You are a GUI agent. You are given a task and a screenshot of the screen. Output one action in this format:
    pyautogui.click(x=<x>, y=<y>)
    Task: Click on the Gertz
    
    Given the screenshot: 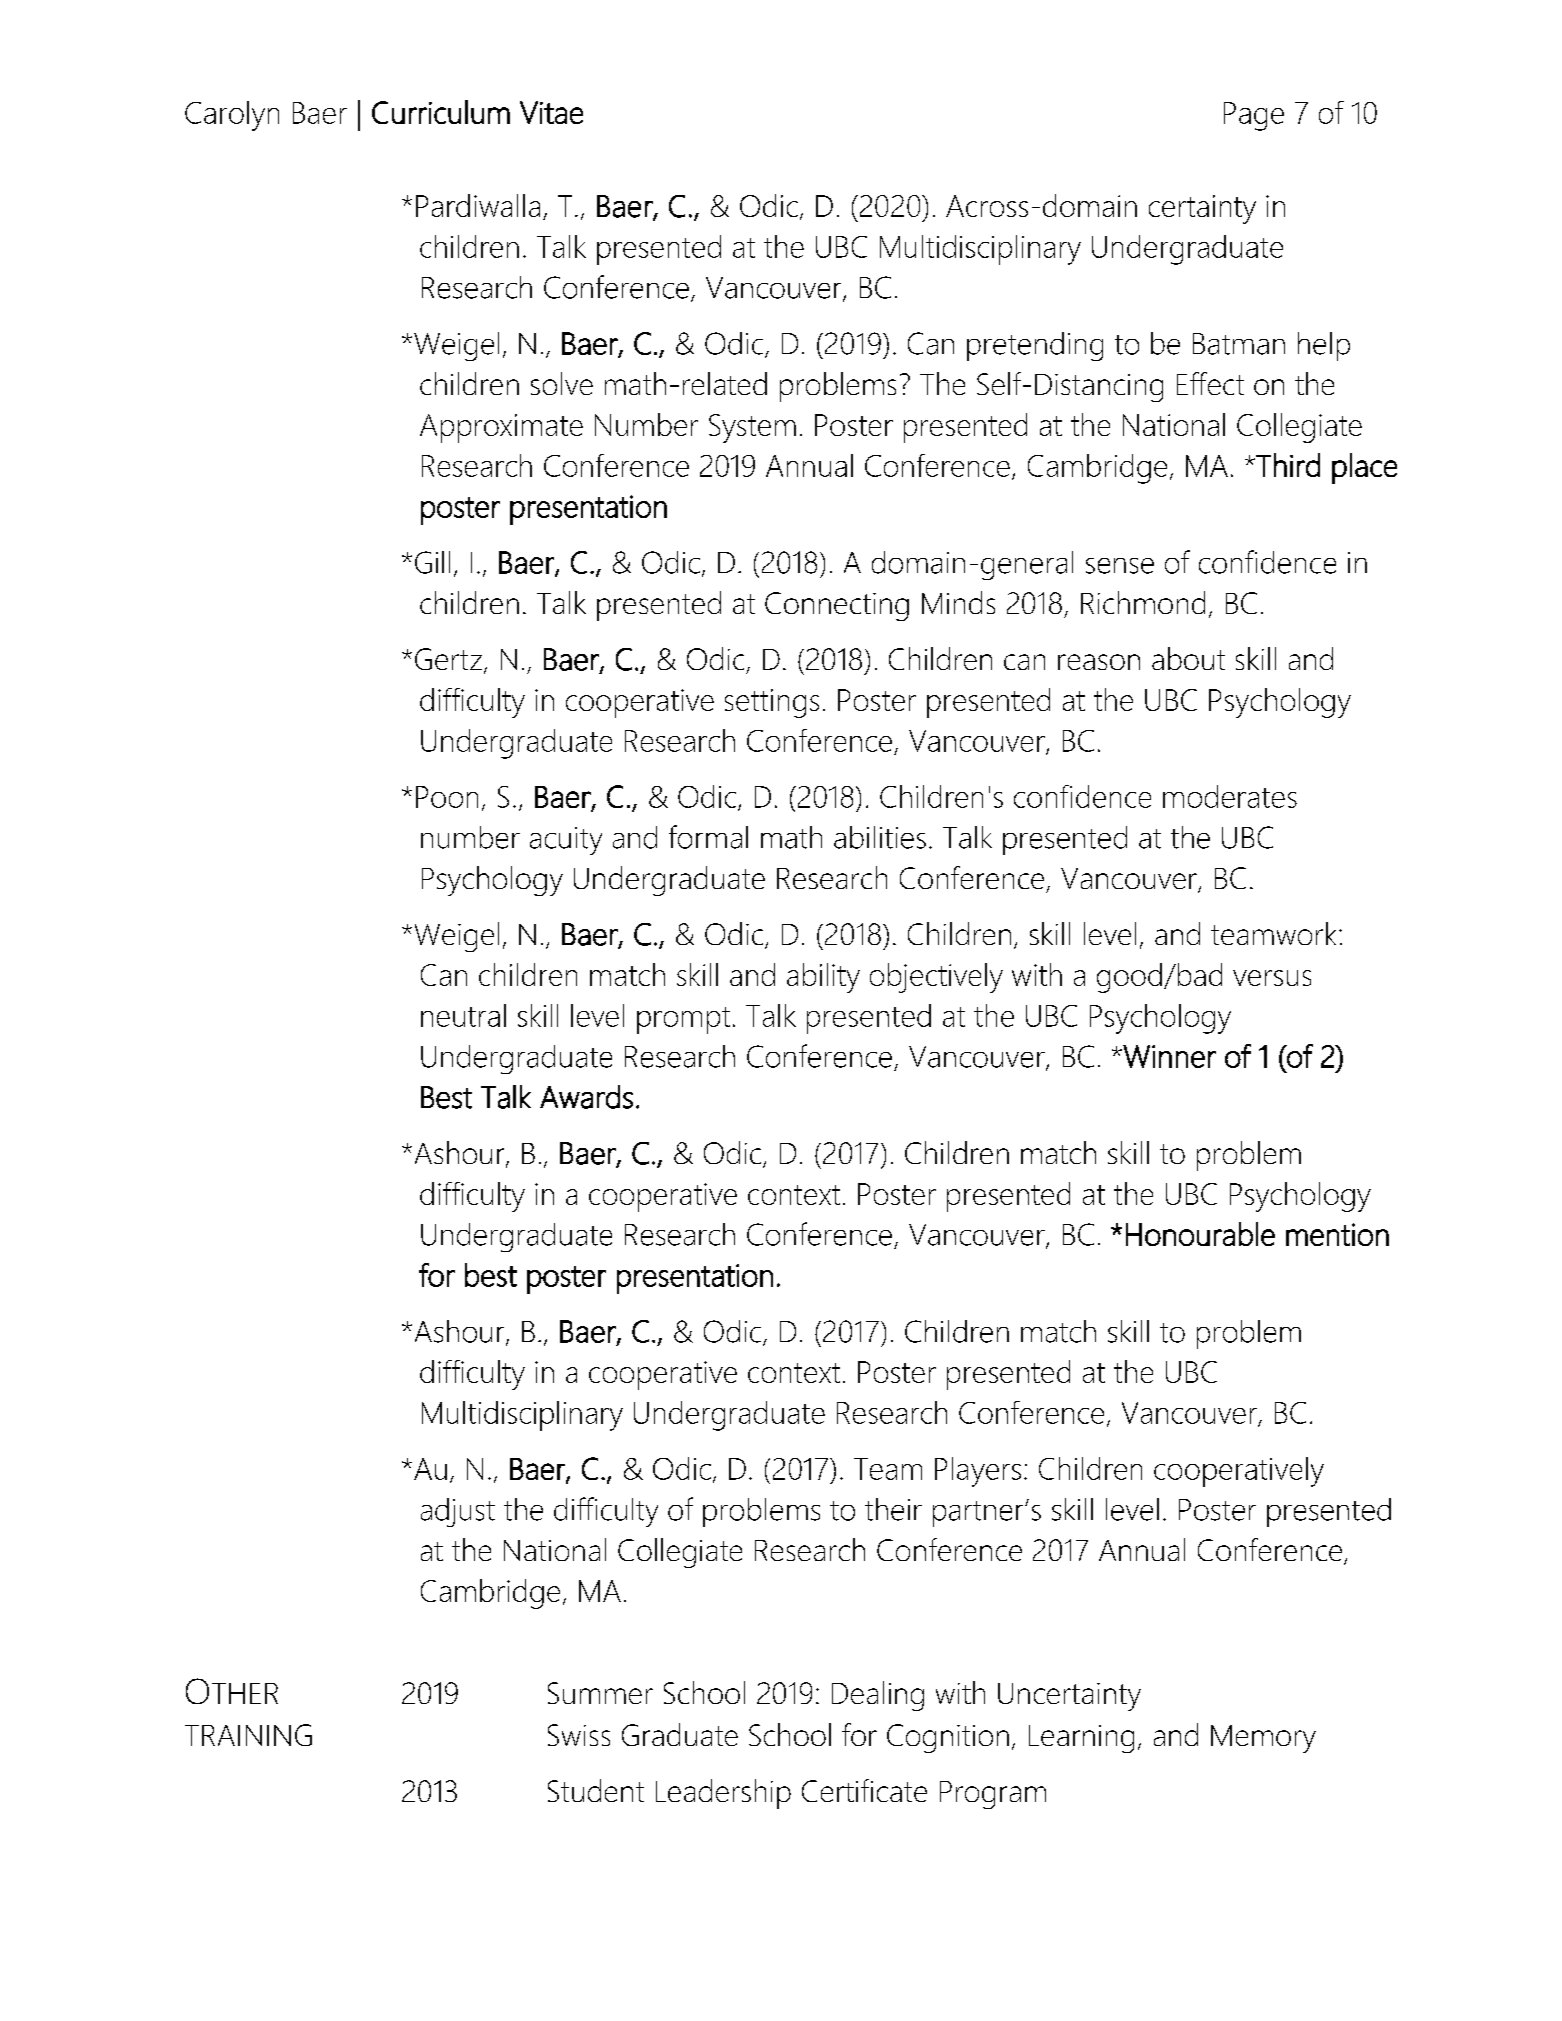 What is the action you would take?
    pyautogui.click(x=450, y=660)
